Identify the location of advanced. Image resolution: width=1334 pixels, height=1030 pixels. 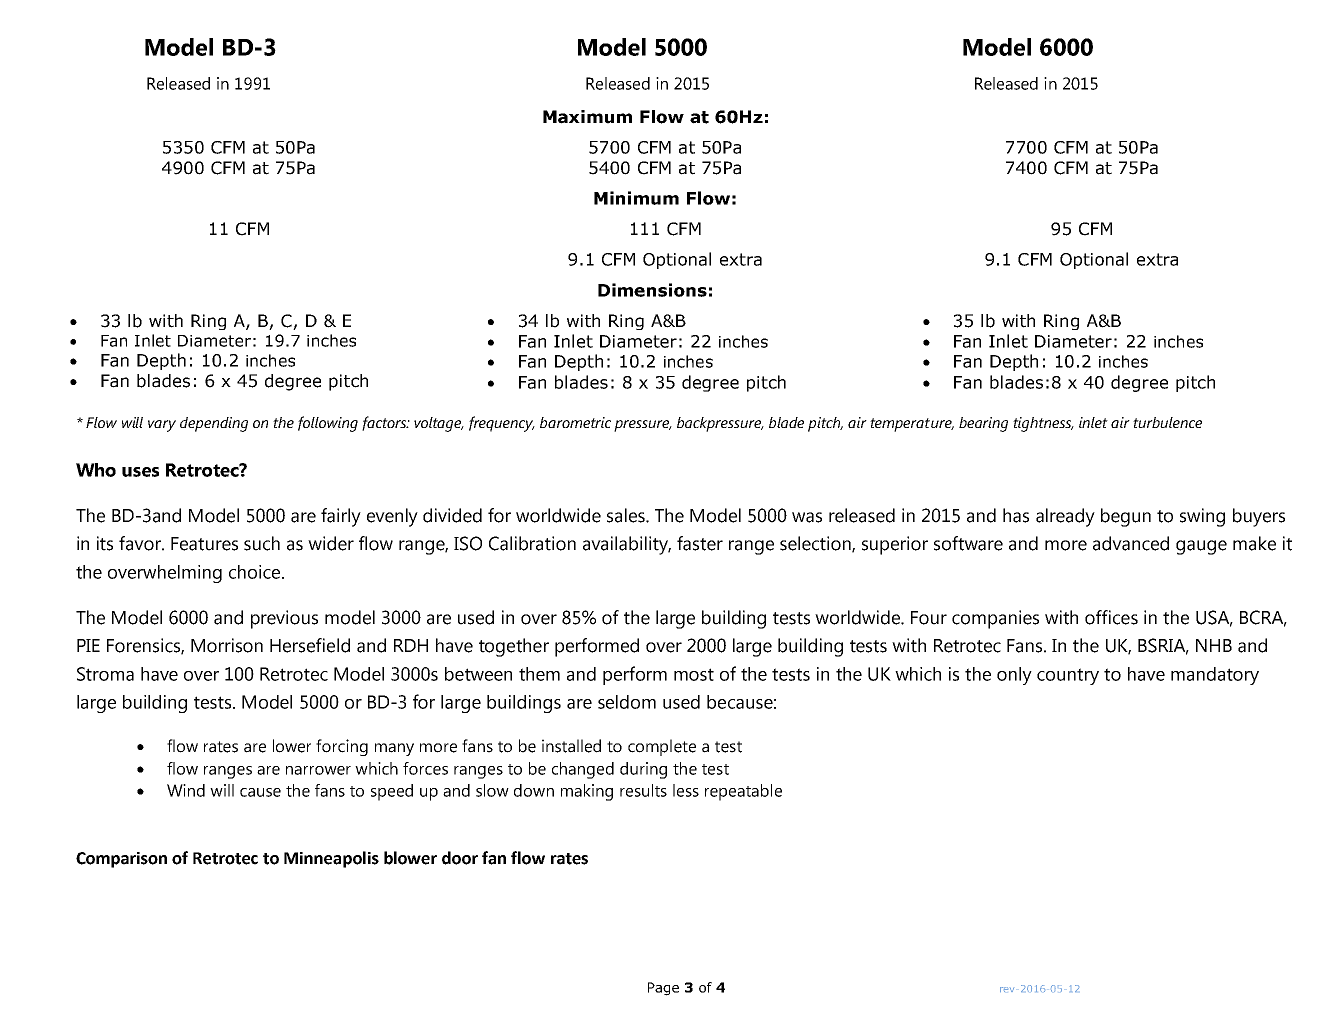
(1131, 543).
